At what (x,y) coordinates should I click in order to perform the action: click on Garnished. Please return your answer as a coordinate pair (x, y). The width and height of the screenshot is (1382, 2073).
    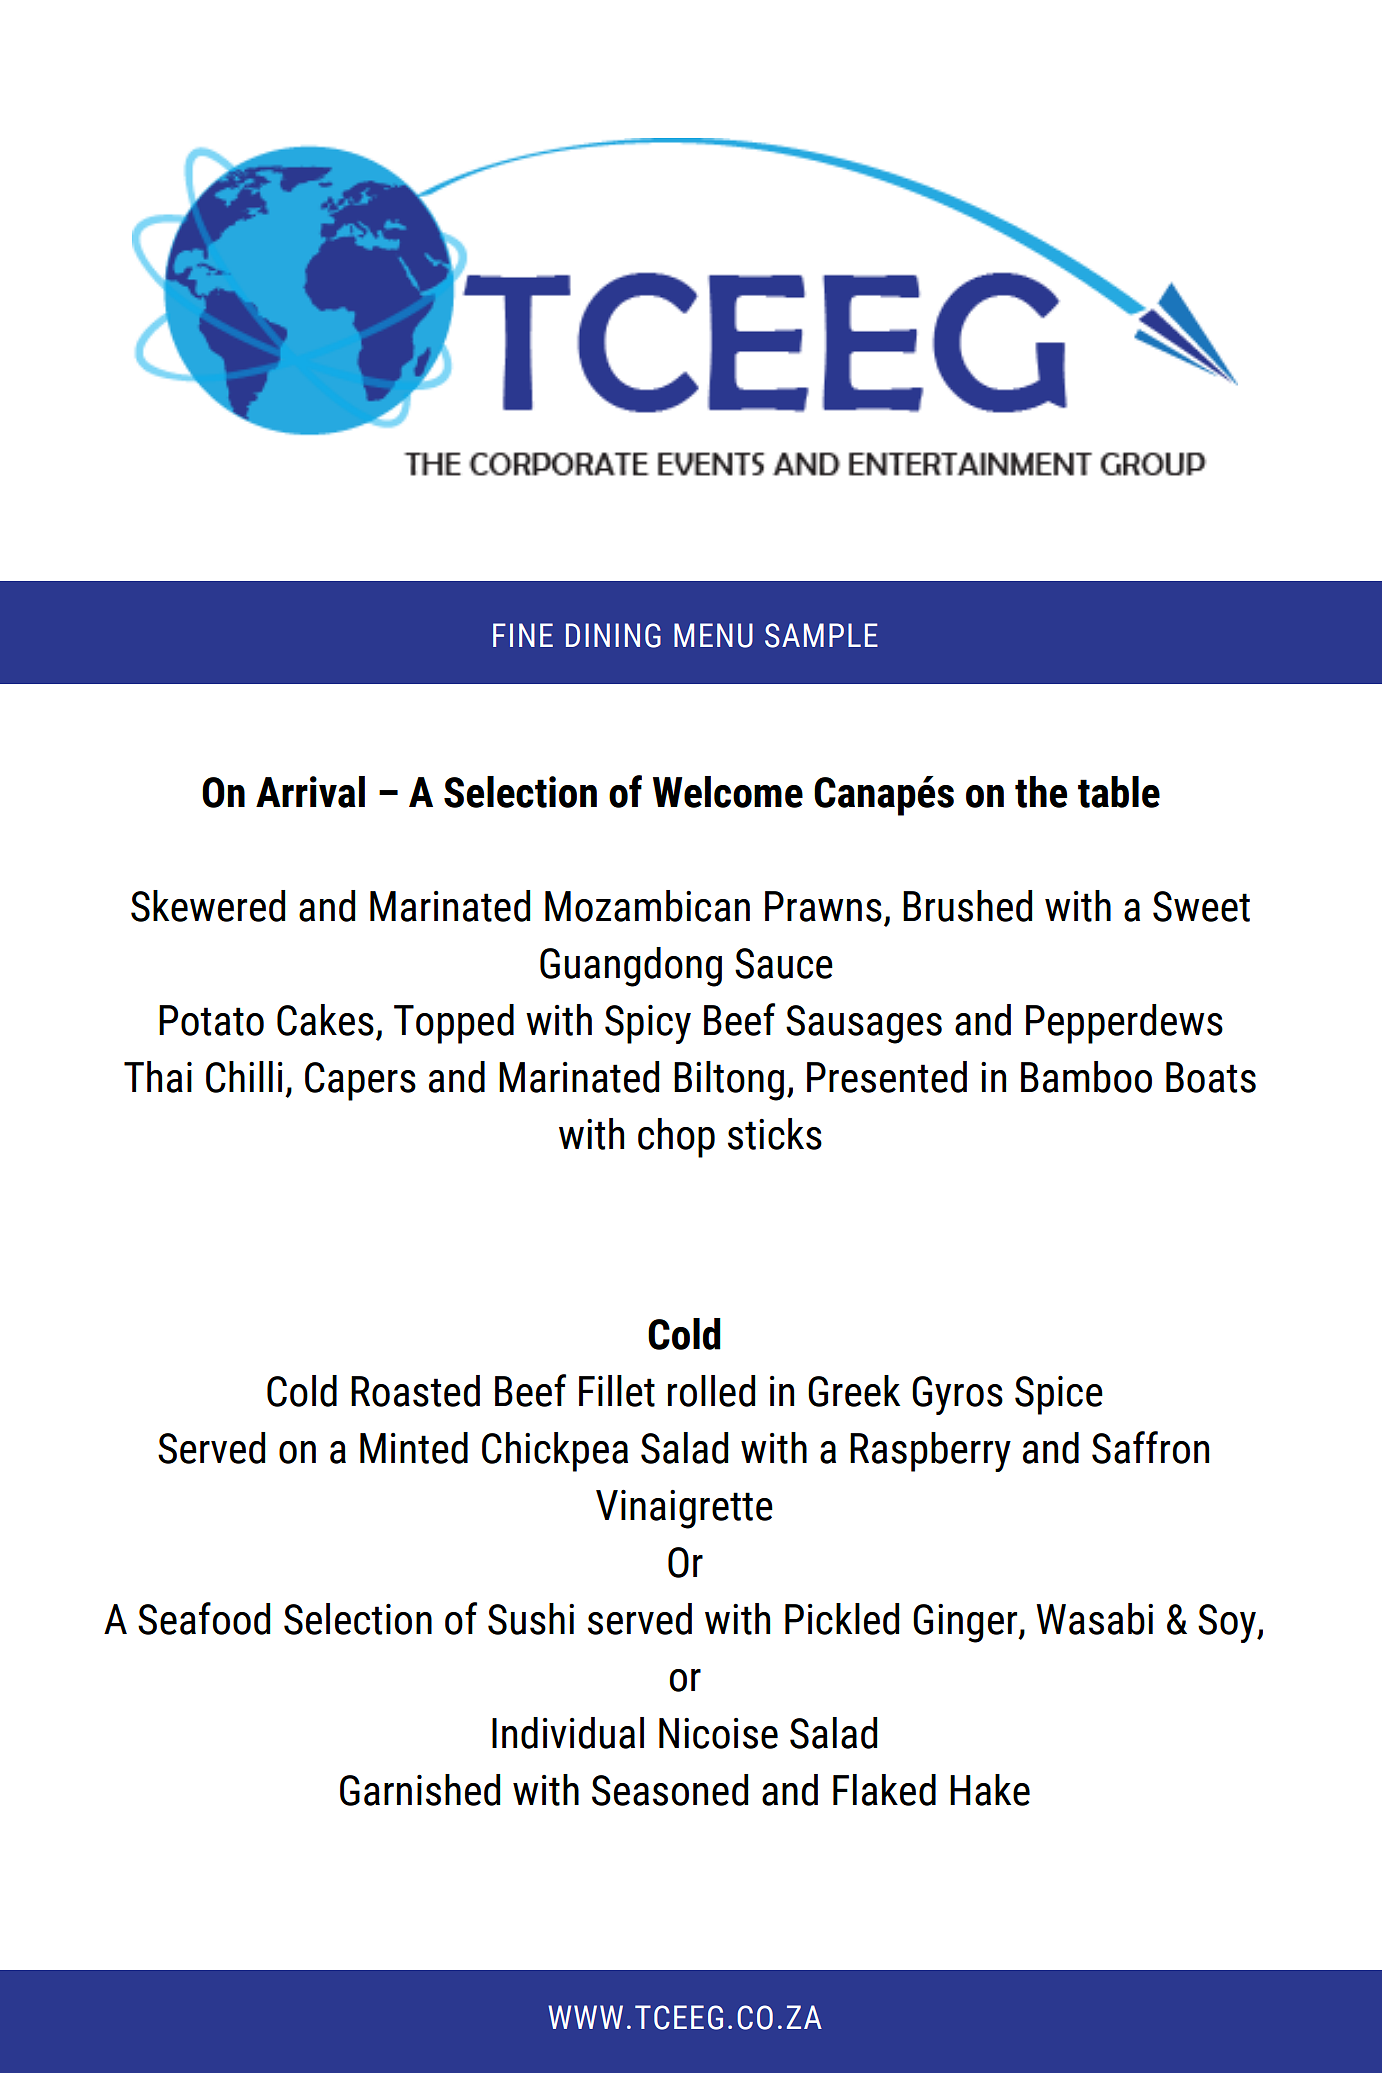
    Looking at the image, I should click on (420, 1790).
